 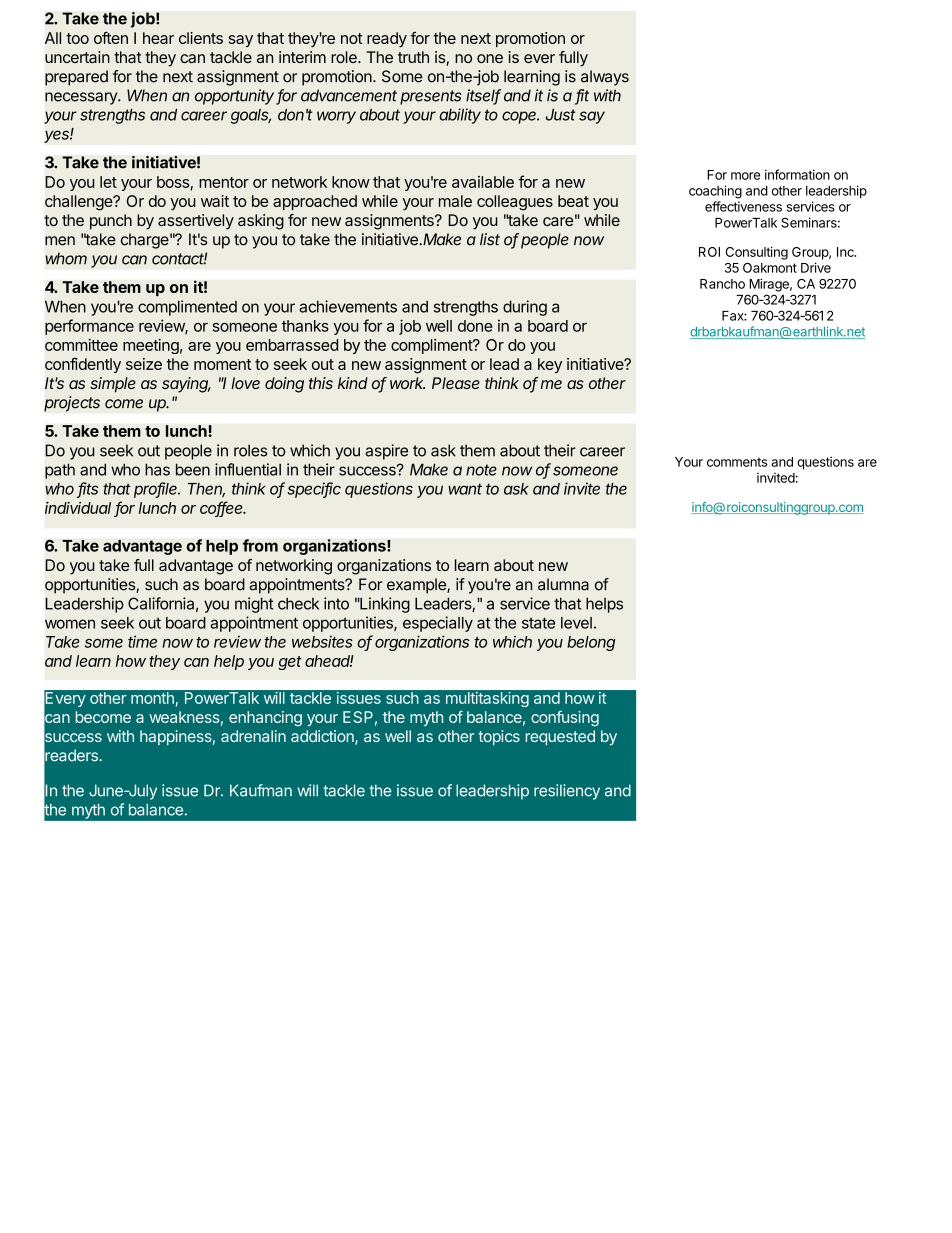 What do you see at coordinates (499, 737) in the page?
I see `topics` at bounding box center [499, 737].
